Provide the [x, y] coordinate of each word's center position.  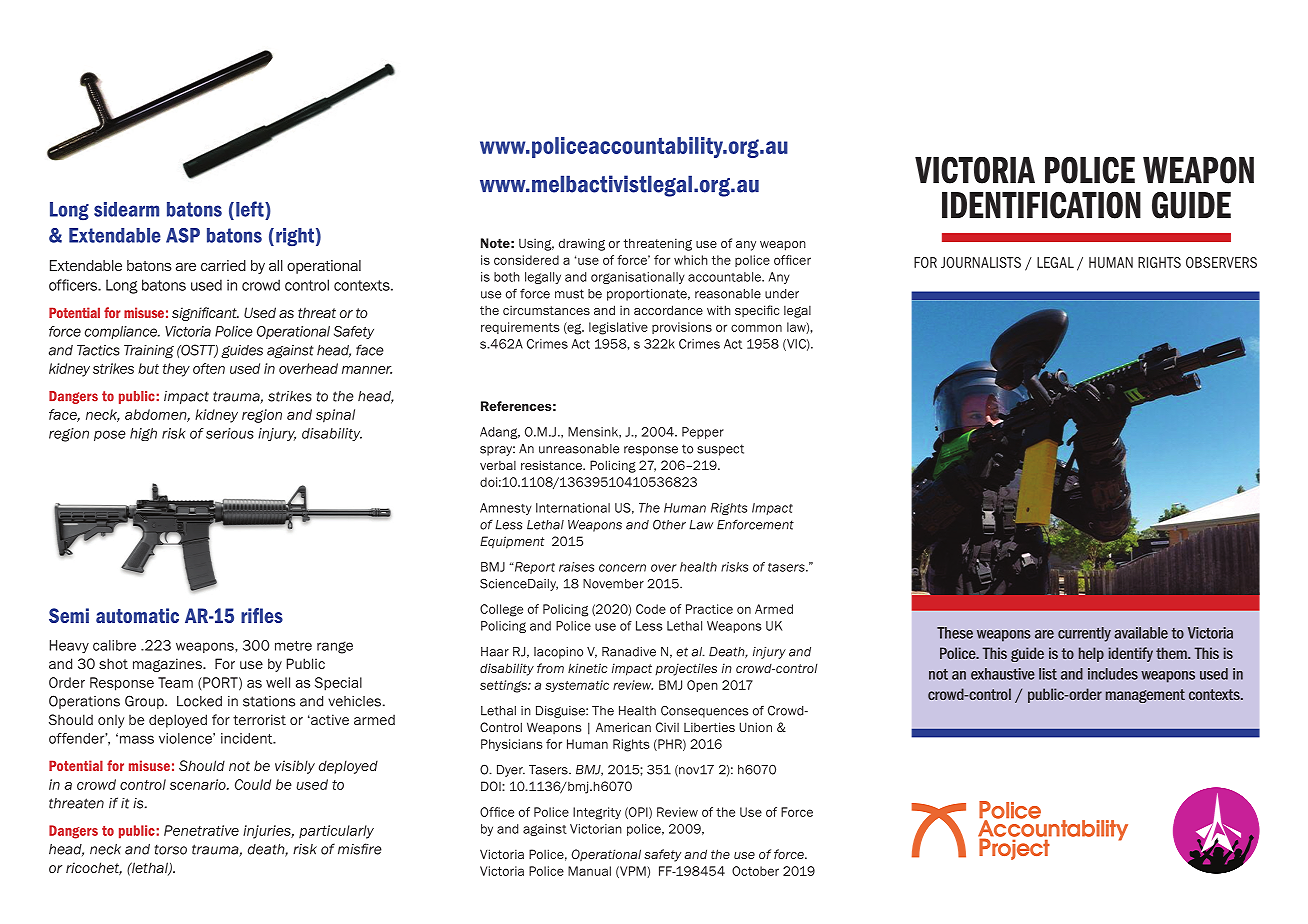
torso [171, 849]
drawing [582, 244]
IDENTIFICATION [1041, 205]
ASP [183, 235]
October [755, 871]
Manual [589, 871]
